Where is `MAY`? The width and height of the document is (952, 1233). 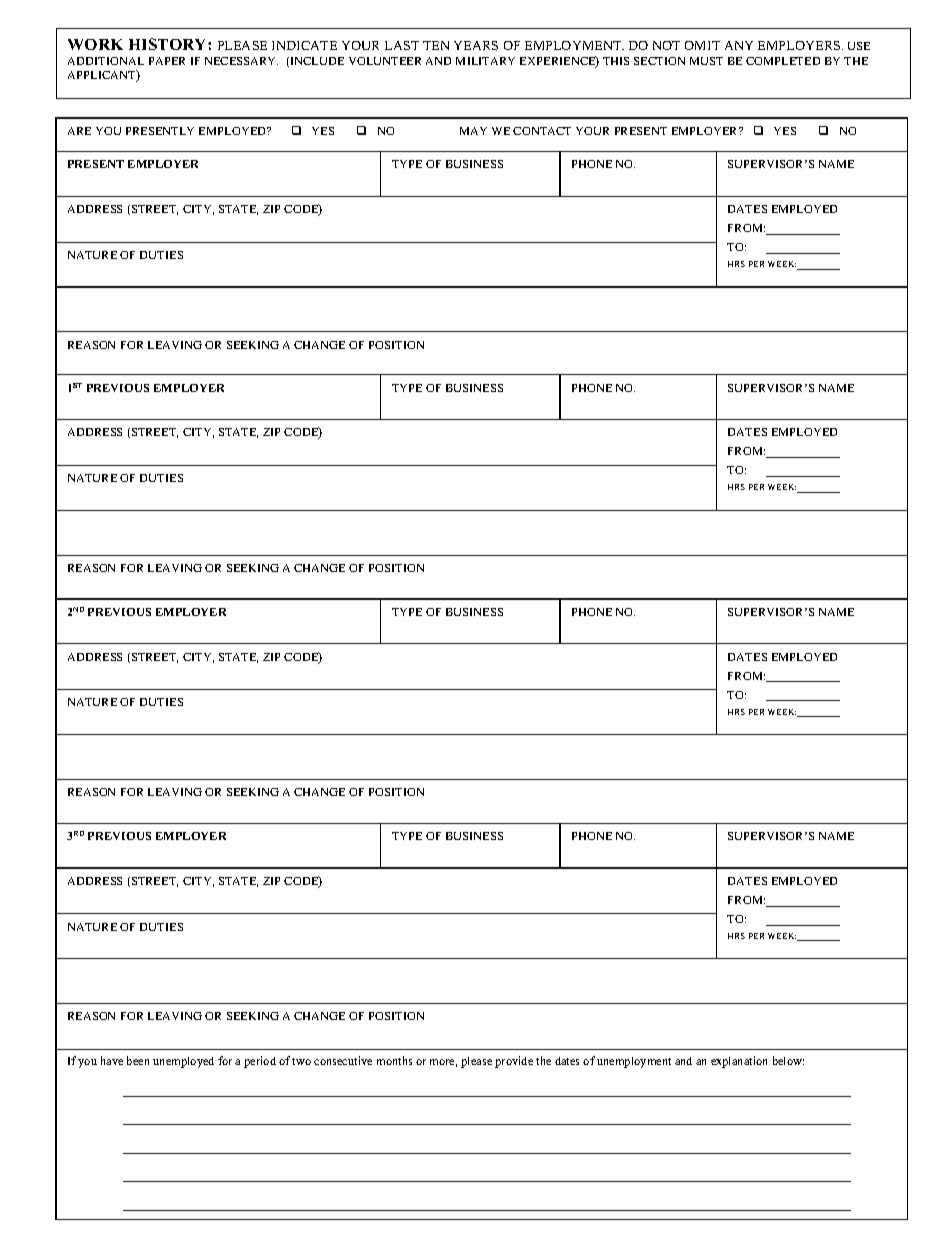
MAY is located at coordinates (473, 131).
